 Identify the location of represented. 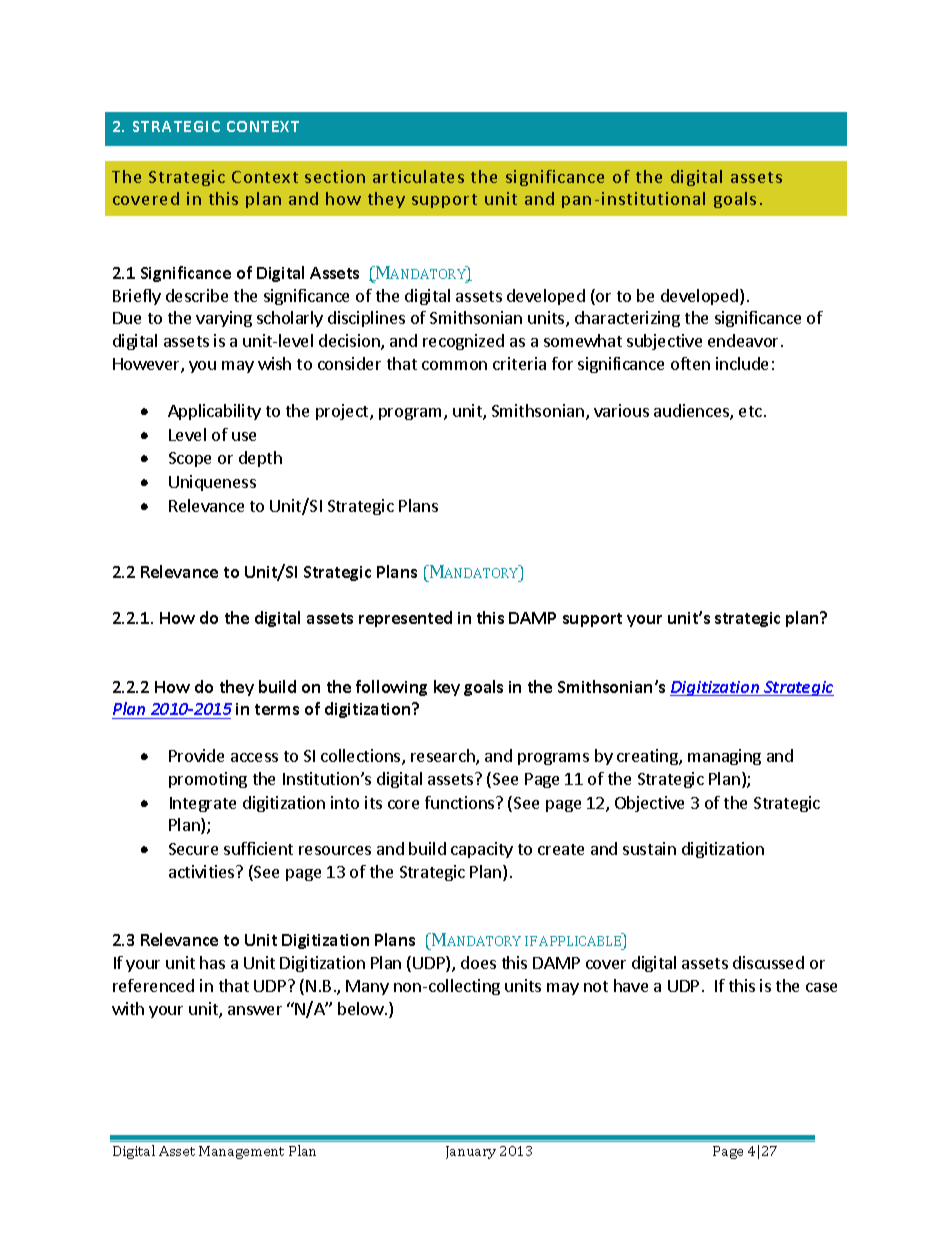
(405, 619).
